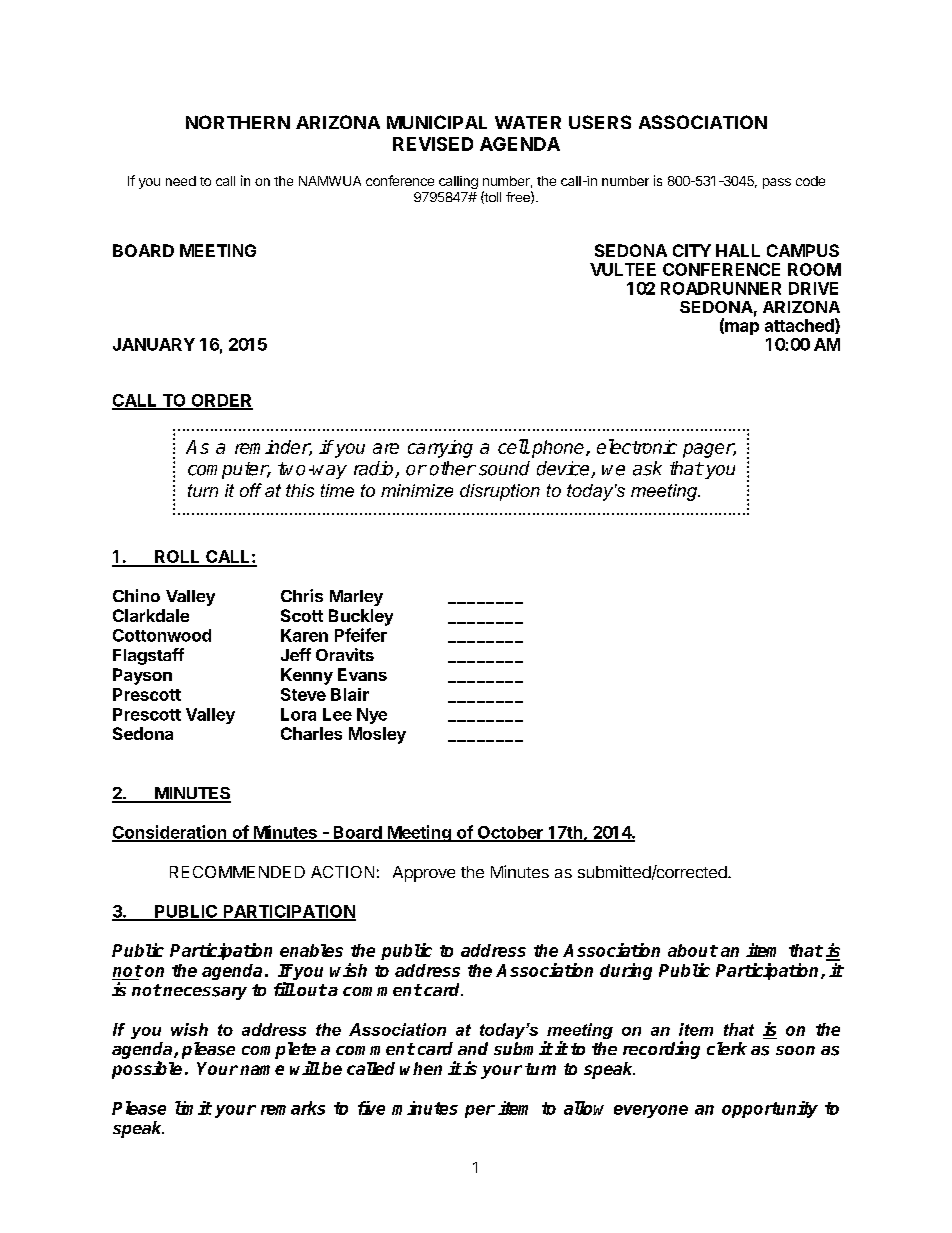 This screenshot has width=952, height=1233. I want to click on pass, so click(777, 183).
